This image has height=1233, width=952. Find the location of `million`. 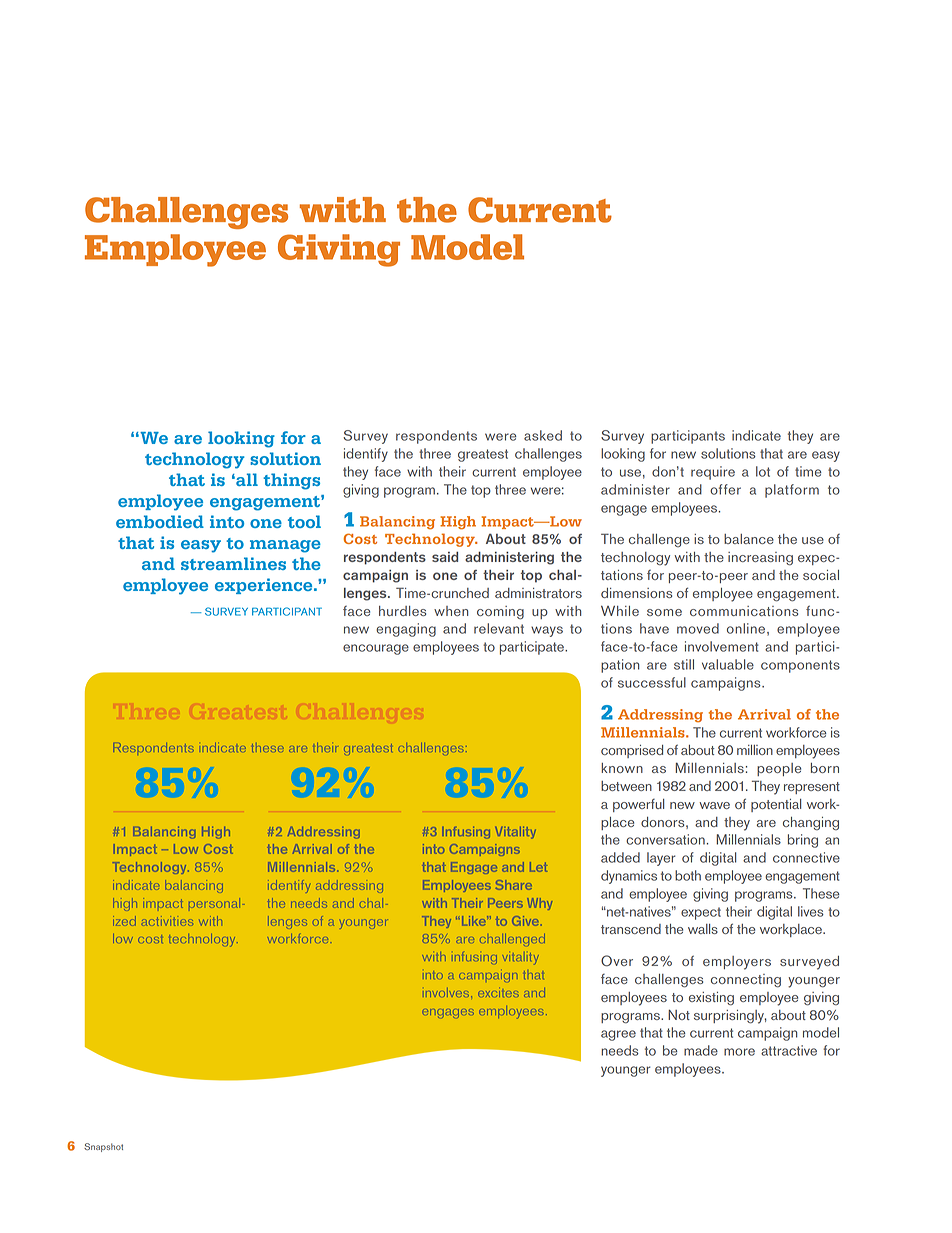

million is located at coordinates (755, 750).
